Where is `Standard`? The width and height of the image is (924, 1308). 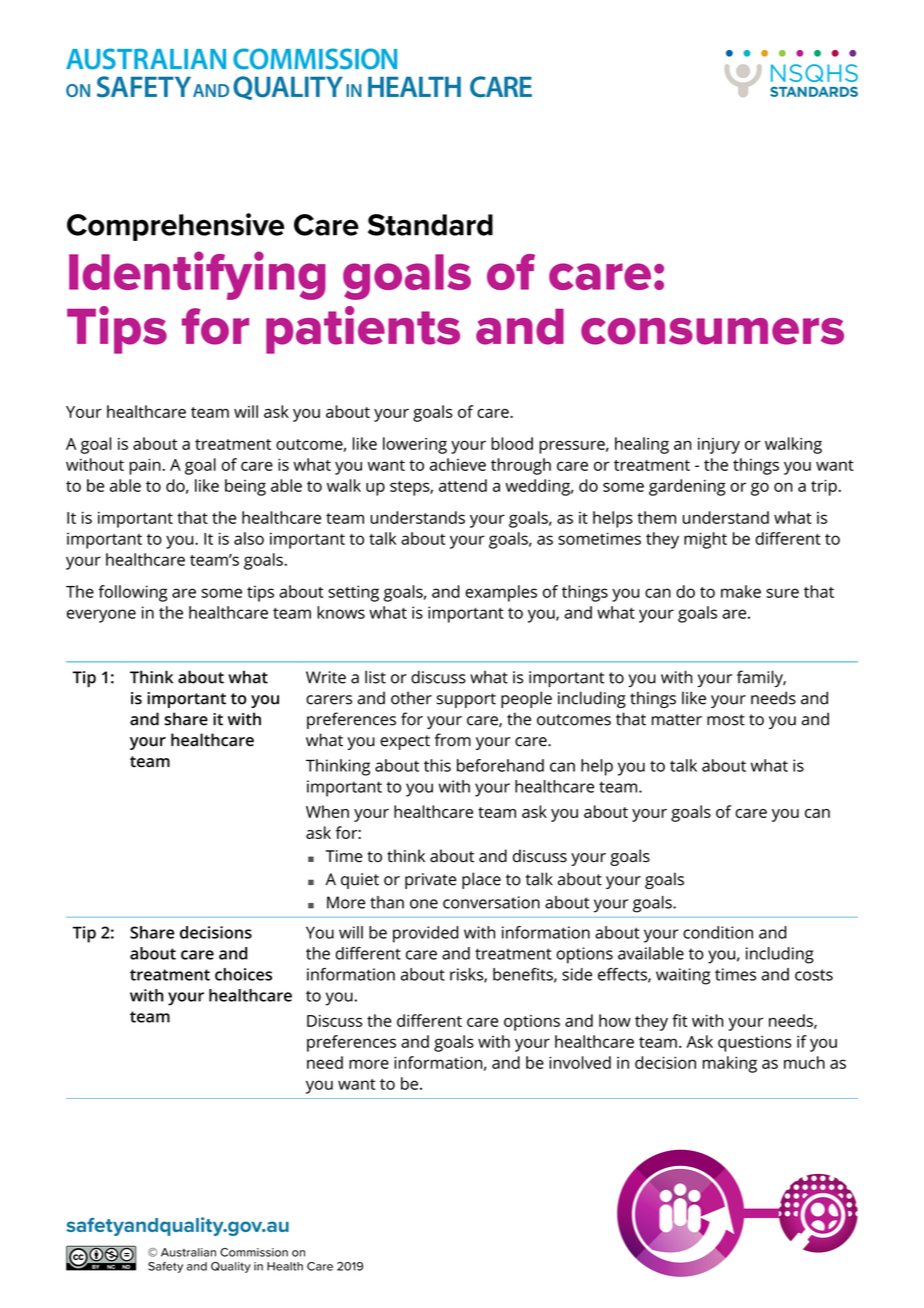
Standard is located at coordinates (430, 225).
